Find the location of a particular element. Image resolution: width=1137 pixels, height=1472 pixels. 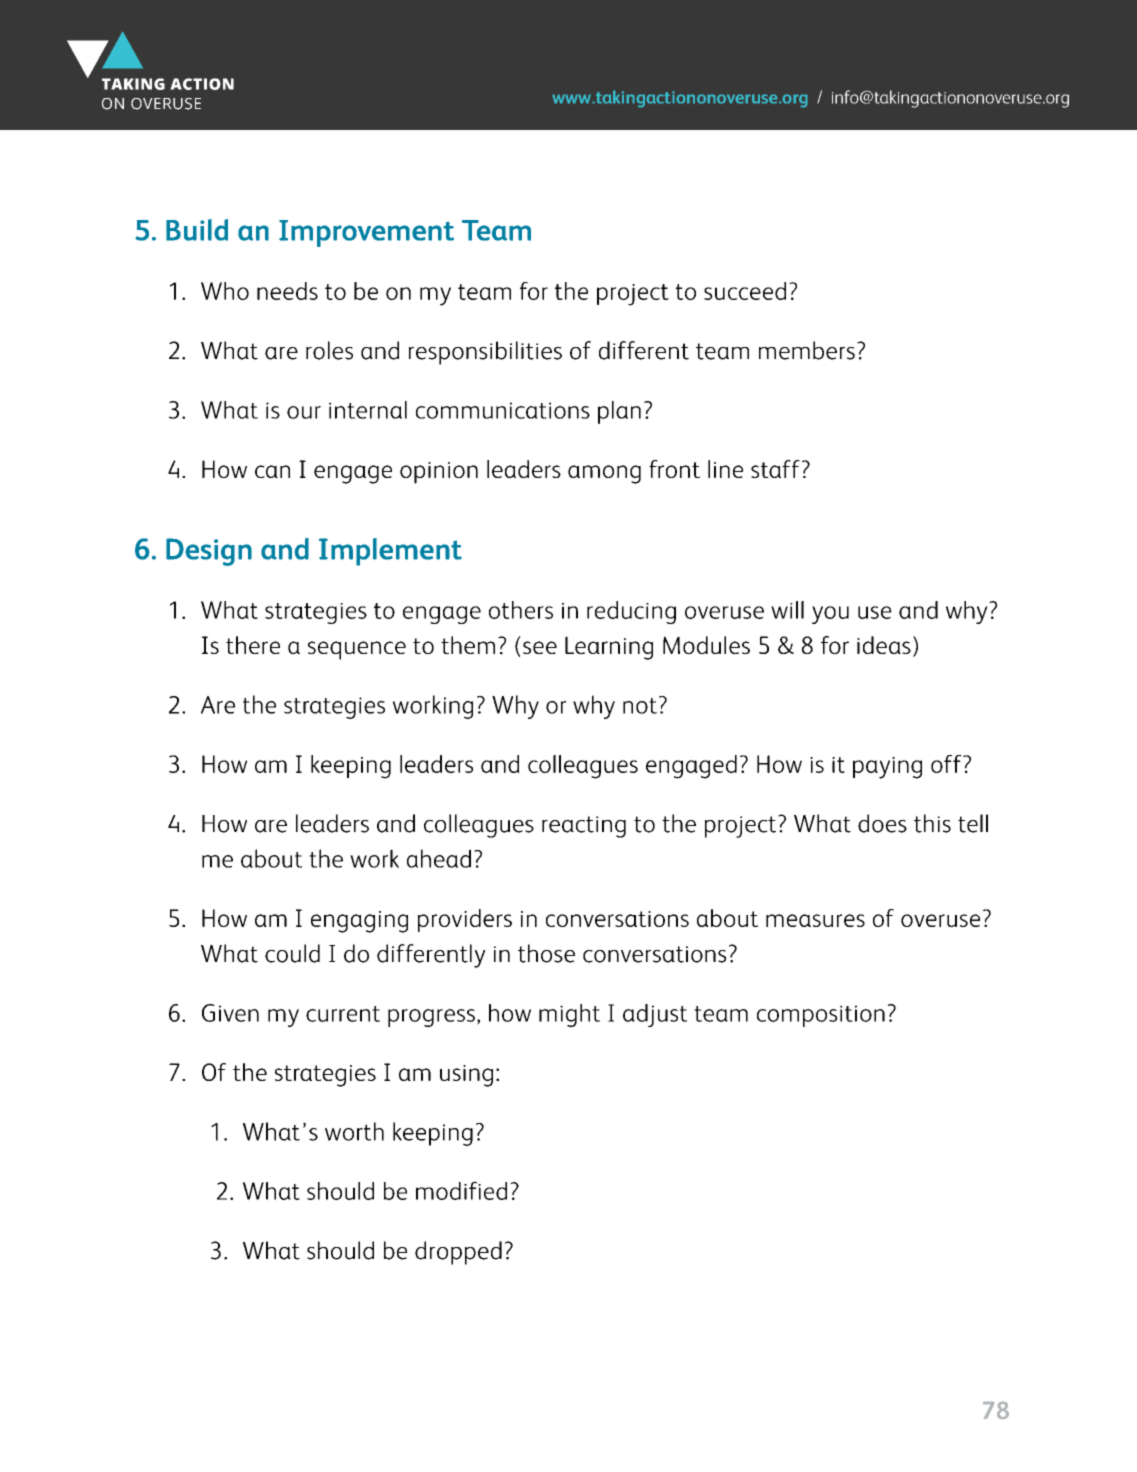

engaging is located at coordinates (359, 922).
